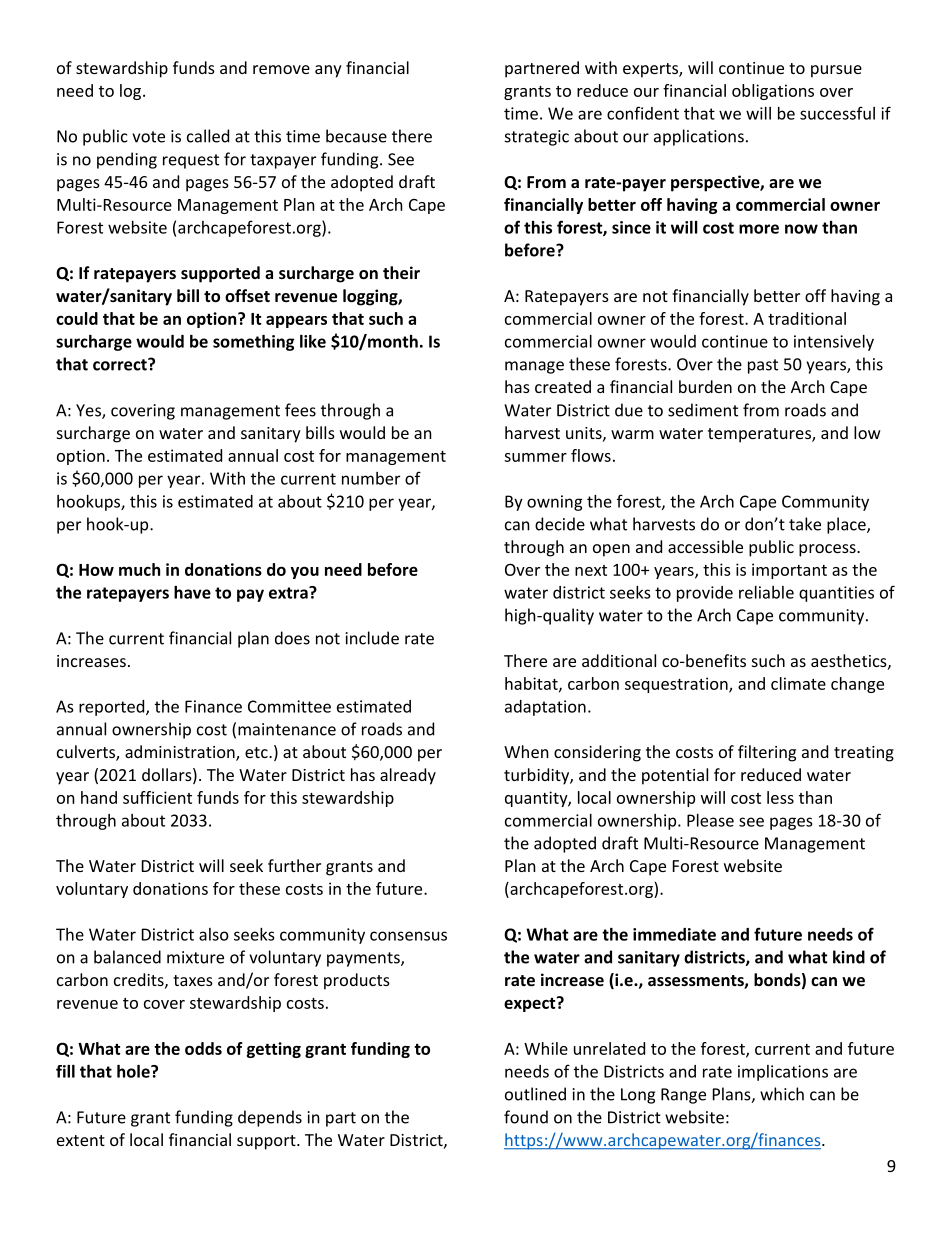 This screenshot has height=1233, width=952. Describe the element at coordinates (760, 435) in the screenshot. I see `temperatures` at that location.
